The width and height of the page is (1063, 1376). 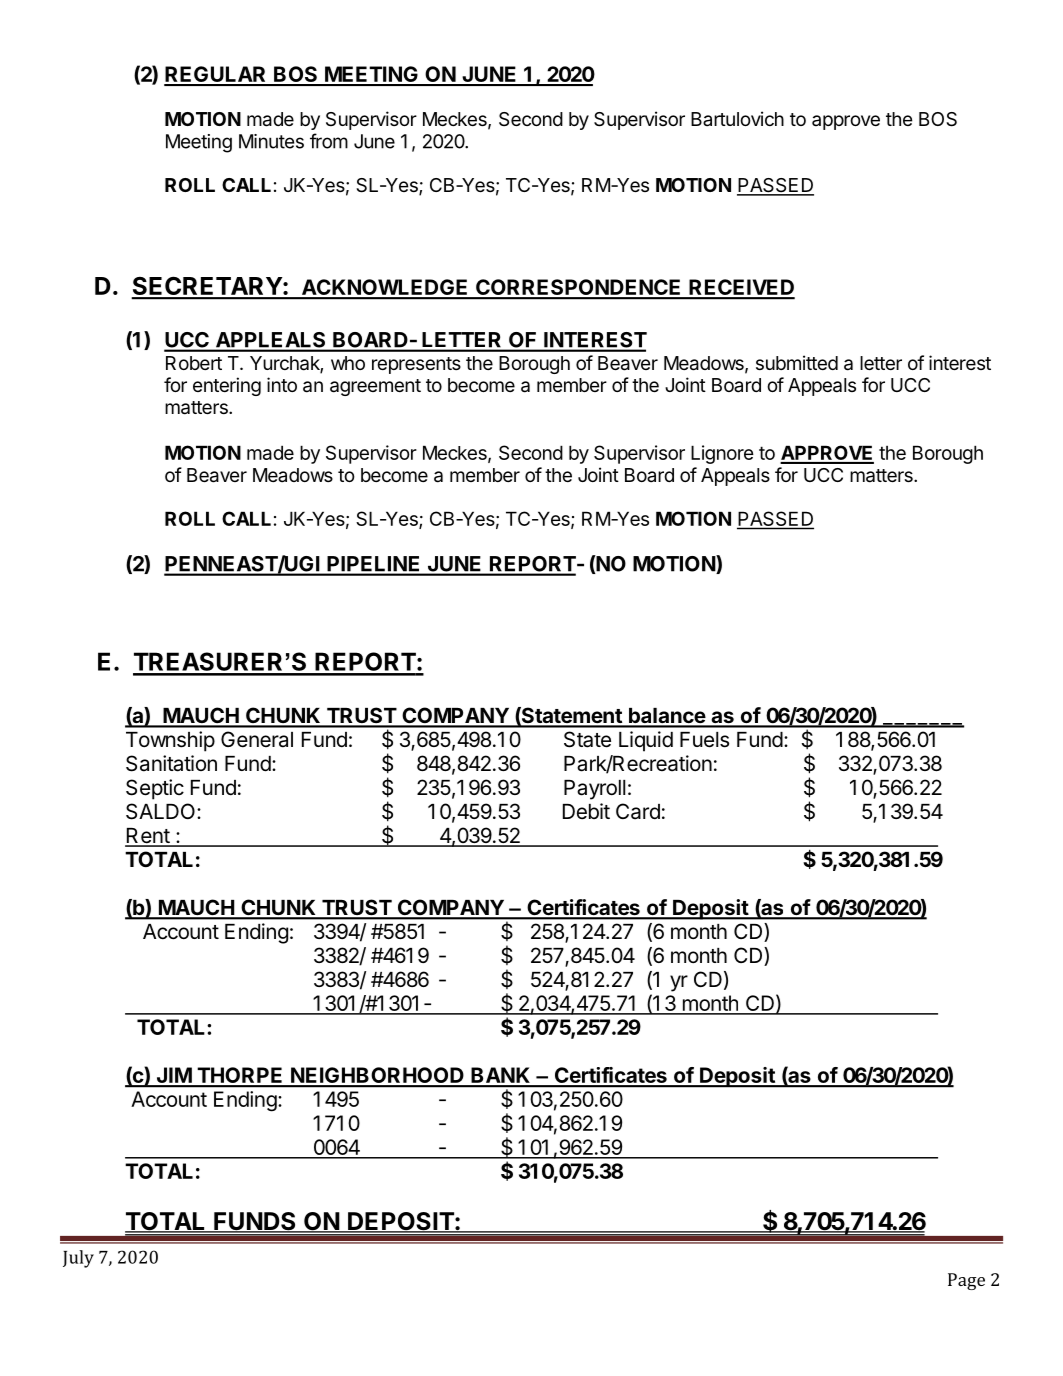 I want to click on Page, so click(x=966, y=1281).
